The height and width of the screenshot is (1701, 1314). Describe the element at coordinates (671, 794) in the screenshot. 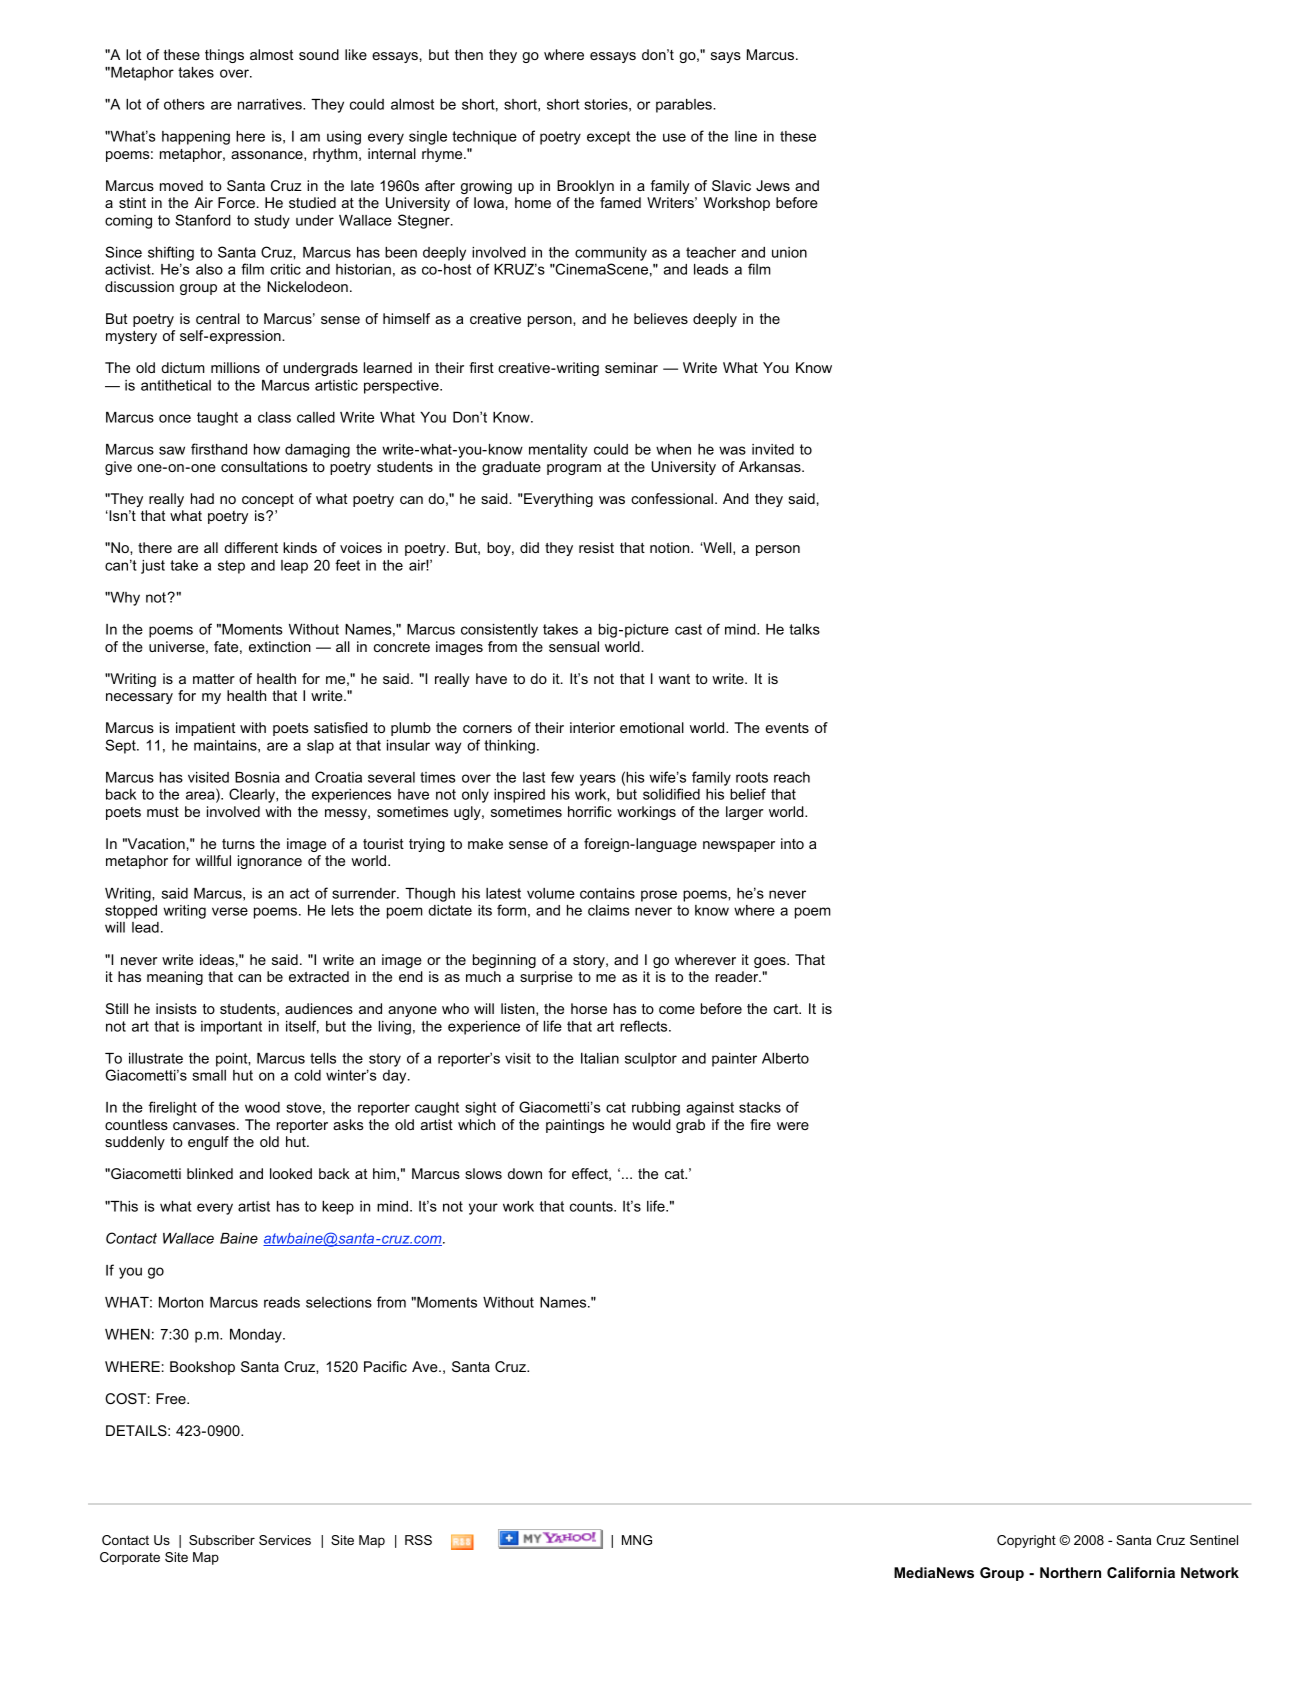

I see `solidified` at that location.
